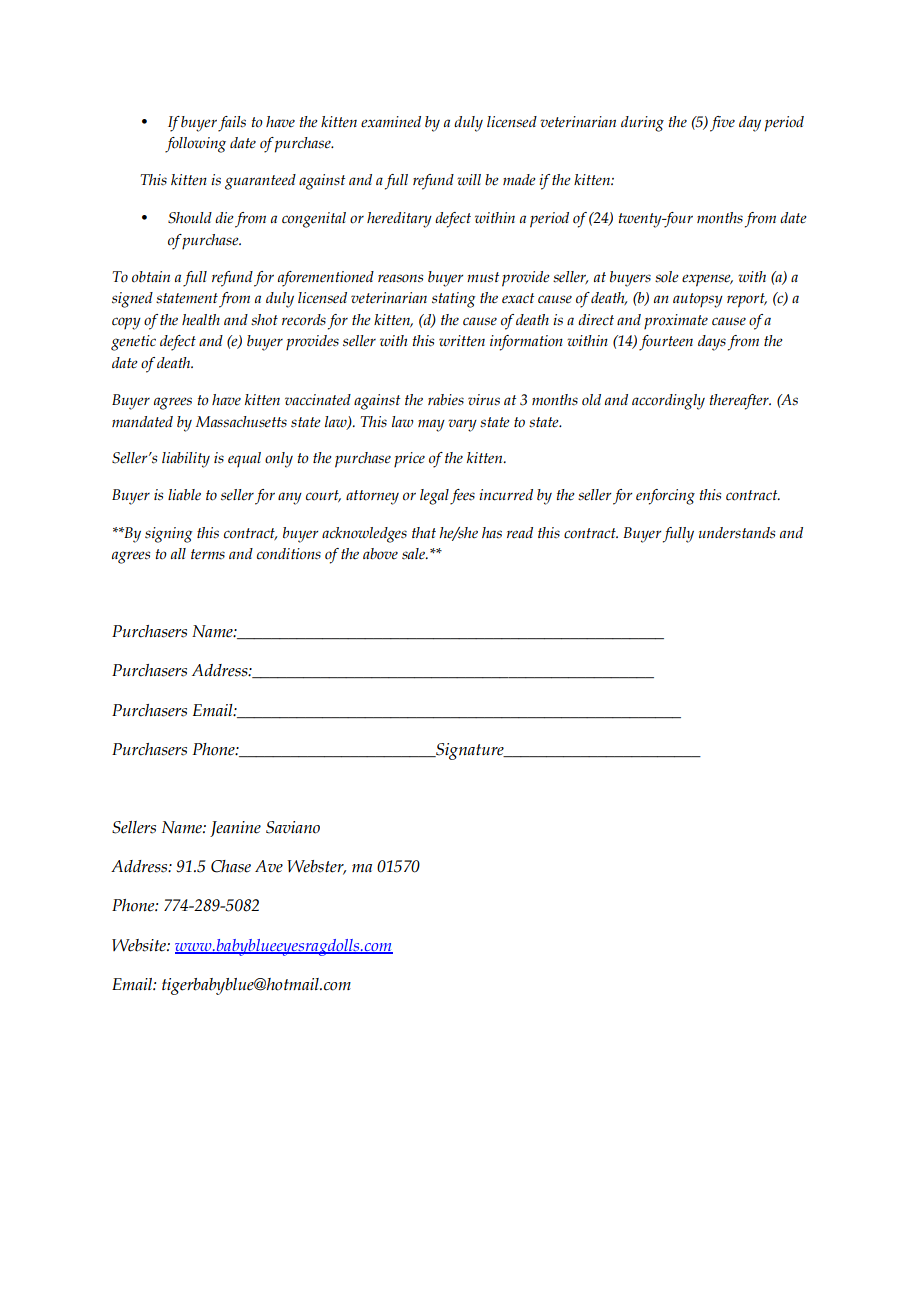 This screenshot has width=924, height=1308. I want to click on Website, so click(140, 945).
